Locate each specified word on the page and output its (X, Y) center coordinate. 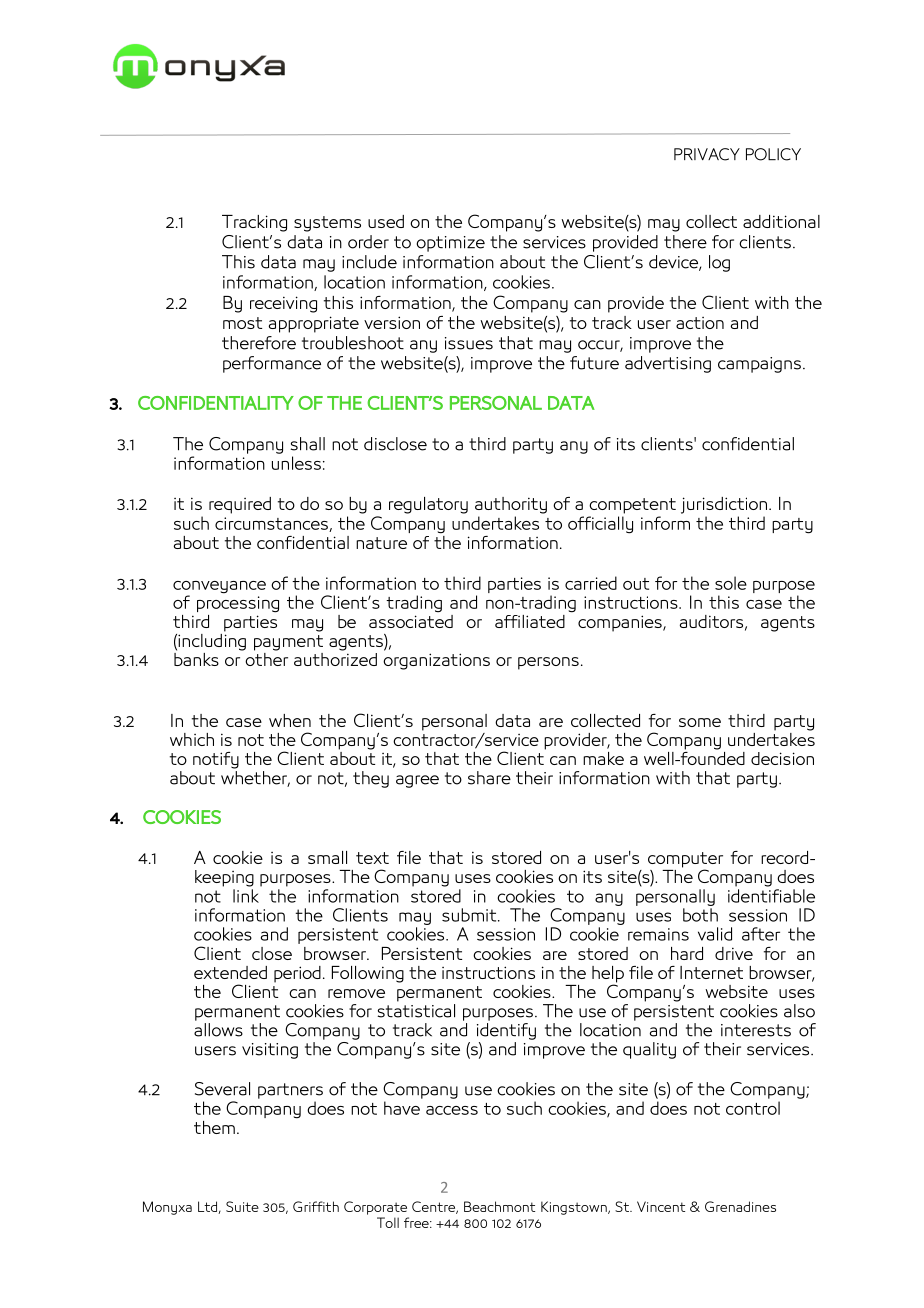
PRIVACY (707, 154)
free (417, 1222)
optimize (450, 244)
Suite (242, 1206)
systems (327, 224)
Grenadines (740, 1206)
